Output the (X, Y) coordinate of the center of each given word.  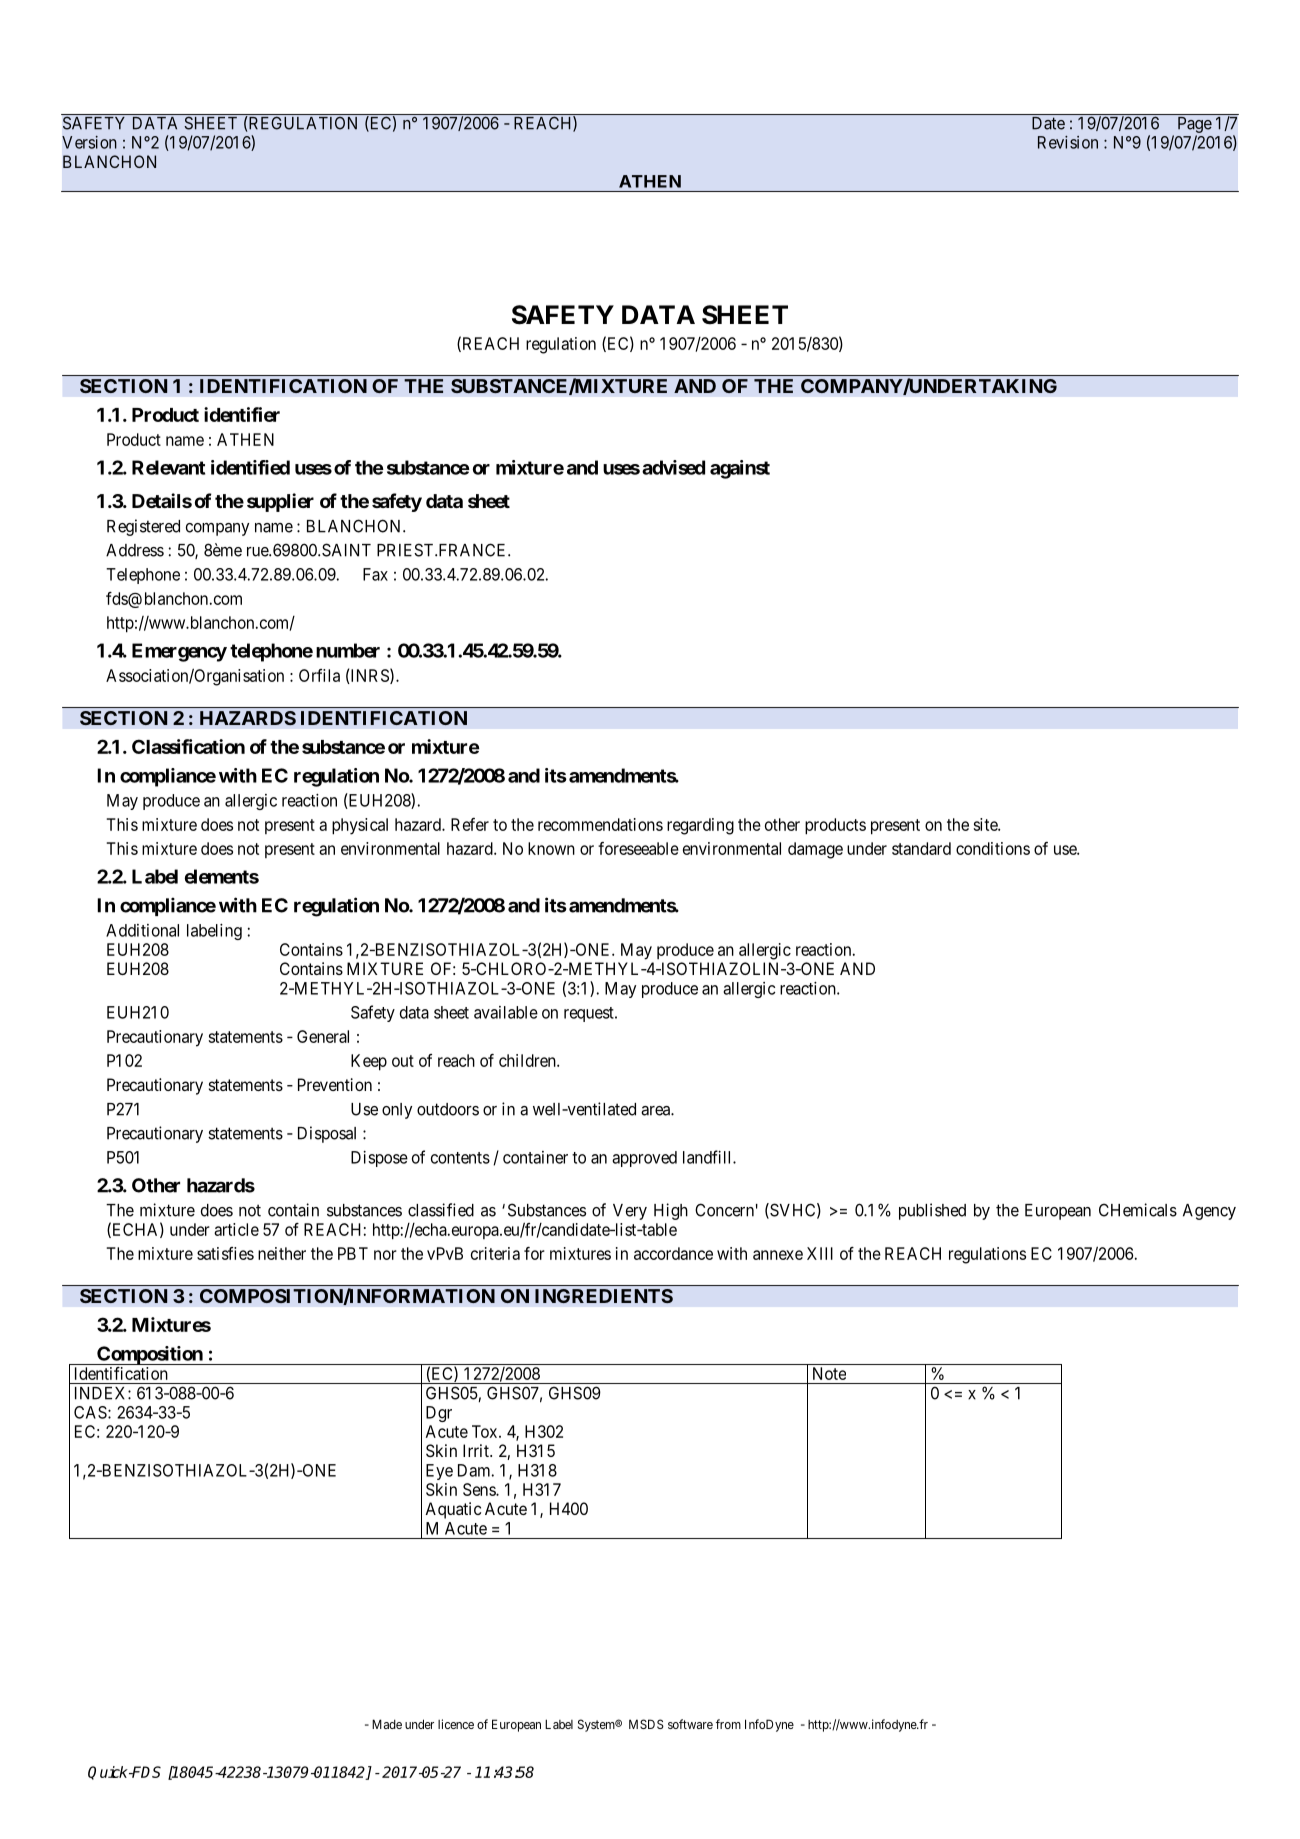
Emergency (179, 652)
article (236, 1229)
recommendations (600, 824)
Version (89, 142)
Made (387, 1724)
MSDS (646, 1724)
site (986, 824)
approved (644, 1159)
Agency (1209, 1212)
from (728, 1724)
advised (673, 467)
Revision (1068, 142)
